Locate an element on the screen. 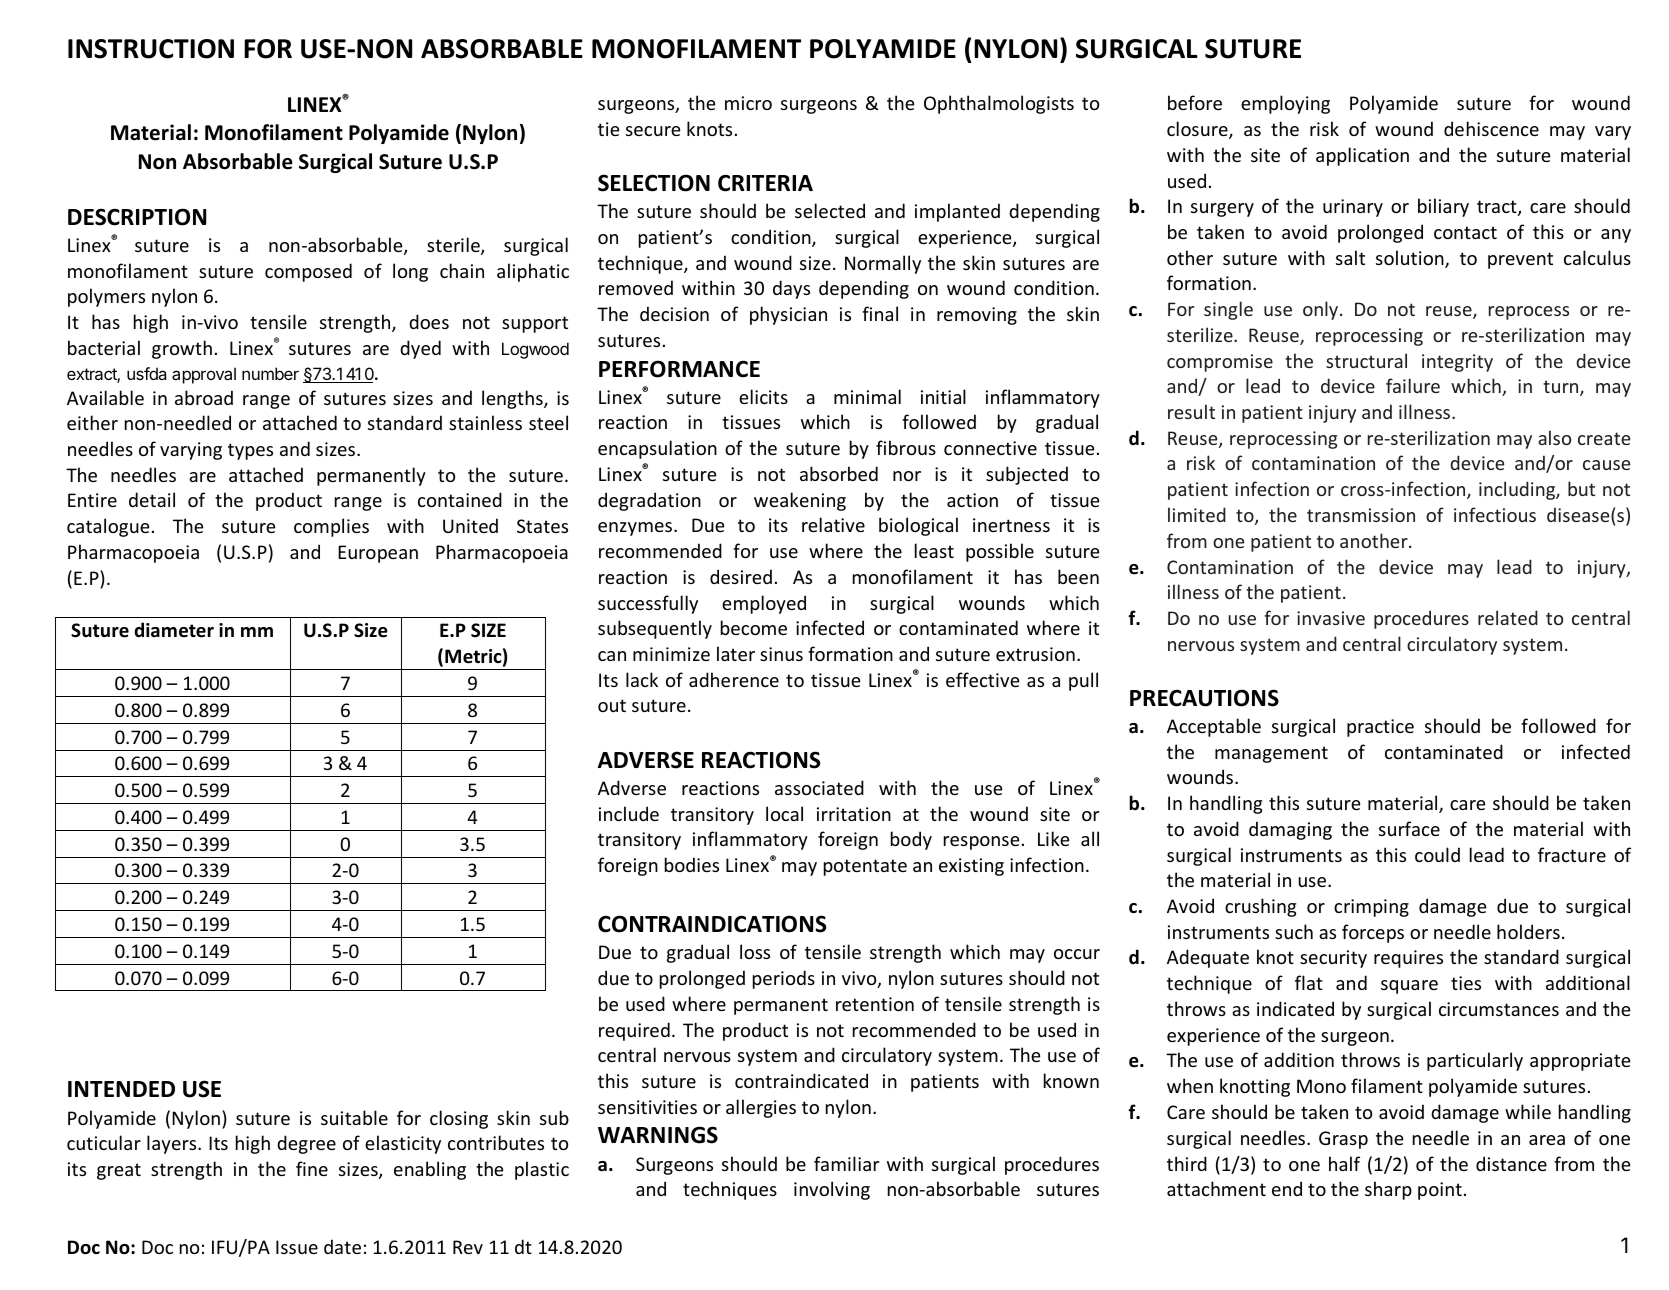 The width and height of the screenshot is (1669, 1290). point is located at coordinates (1440, 1191).
